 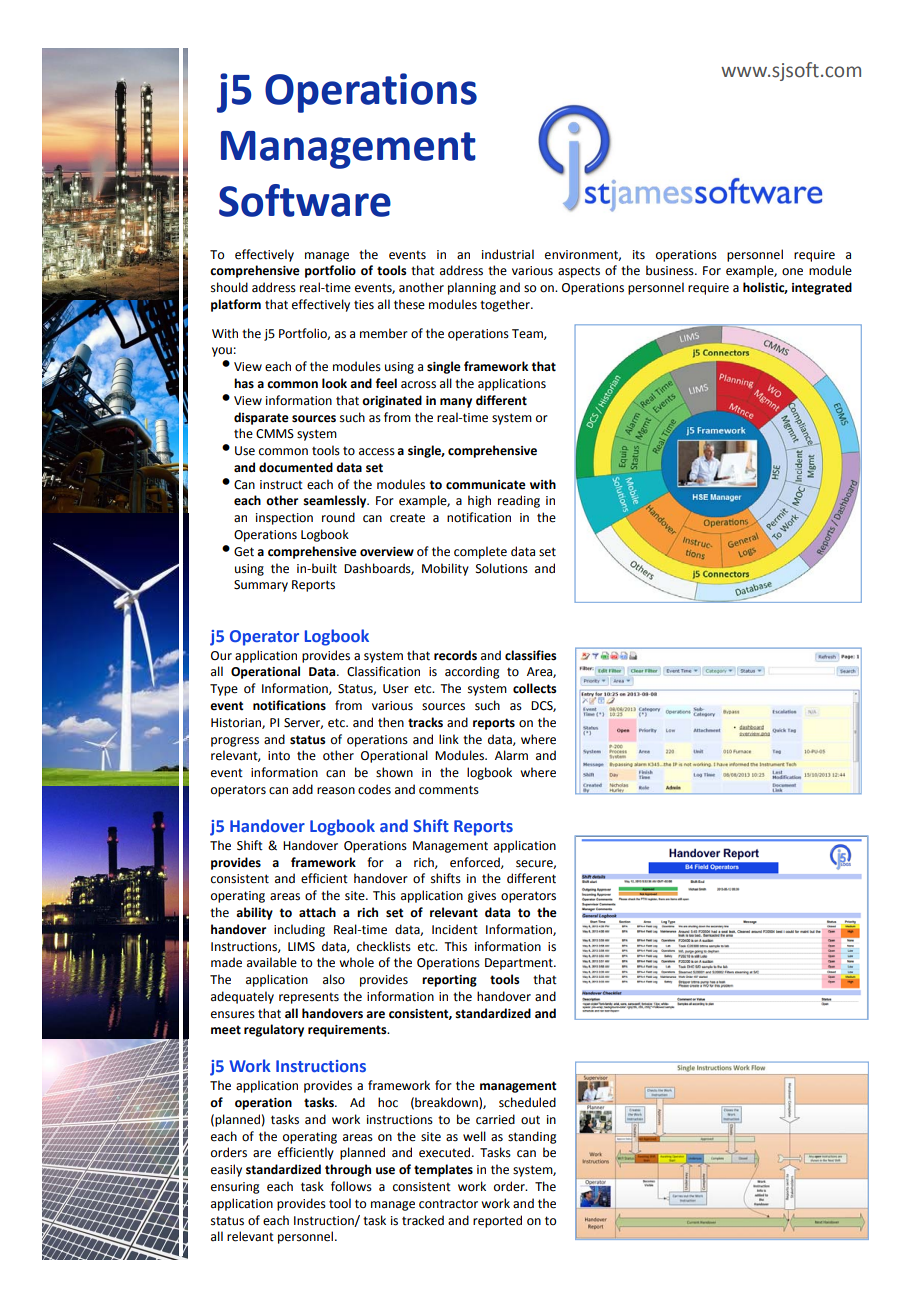 I want to click on reported, so click(x=497, y=1221).
